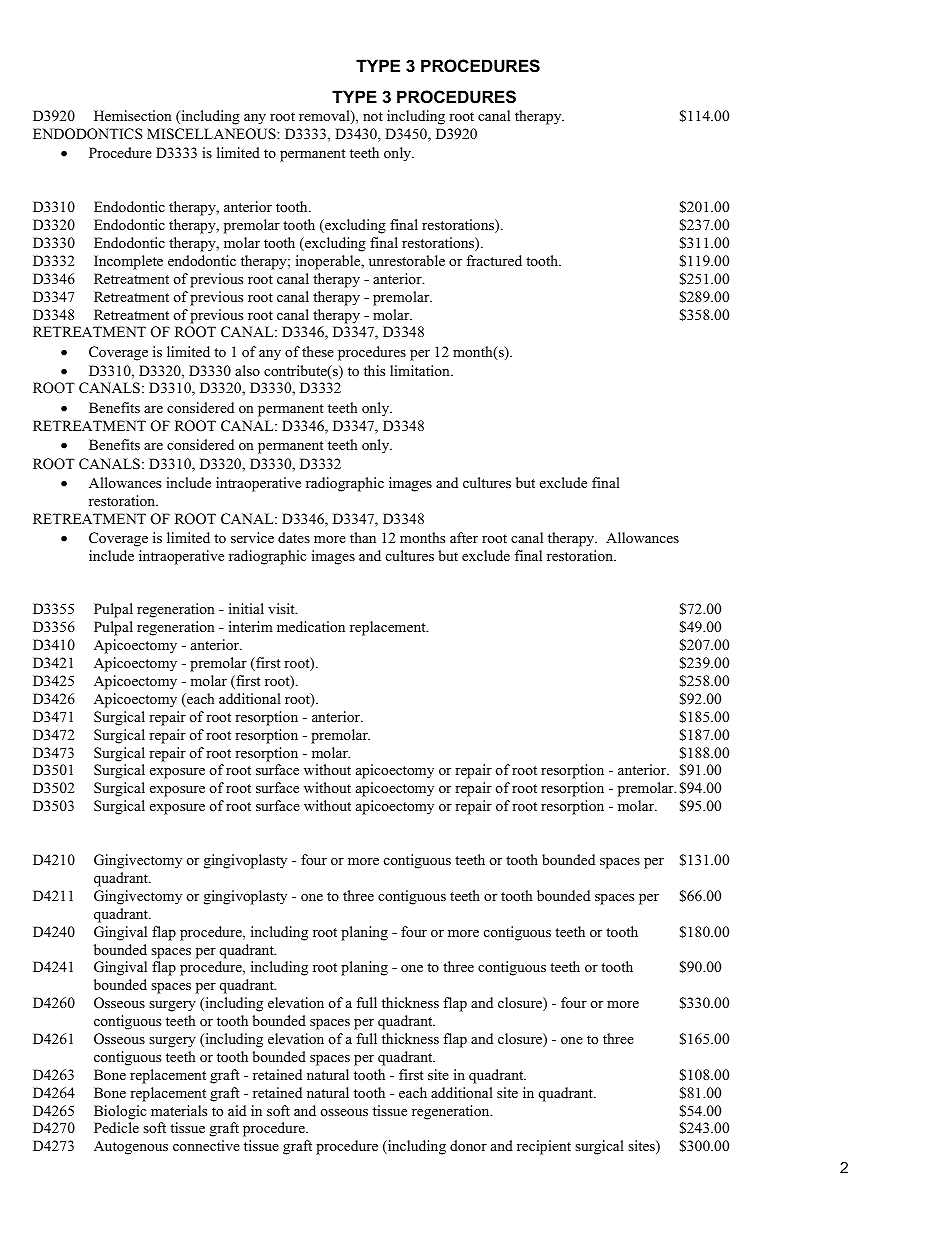 Image resolution: width=952 pixels, height=1233 pixels. Describe the element at coordinates (363, 537) in the screenshot. I see `than` at that location.
